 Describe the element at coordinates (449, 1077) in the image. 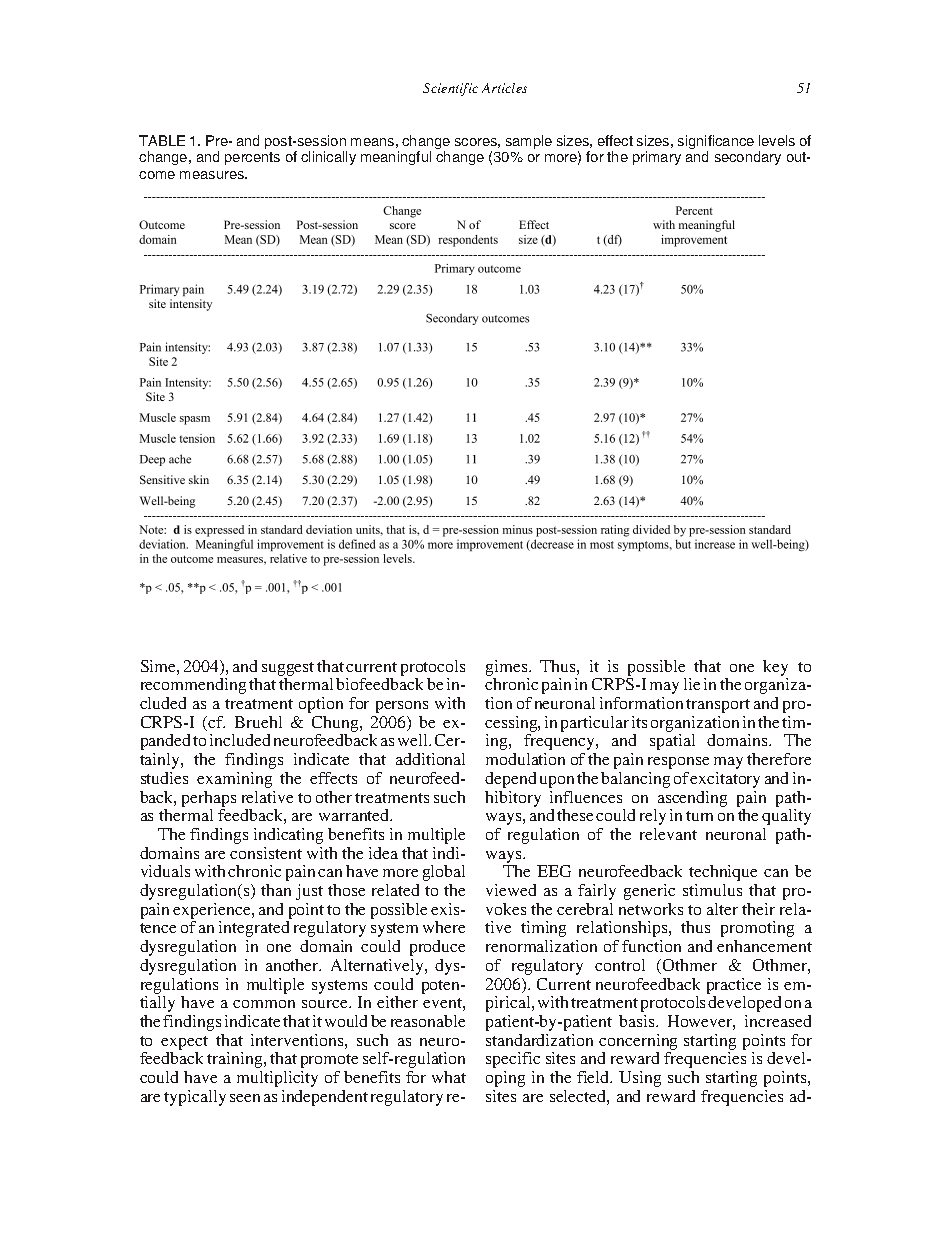

I see `what` at that location.
